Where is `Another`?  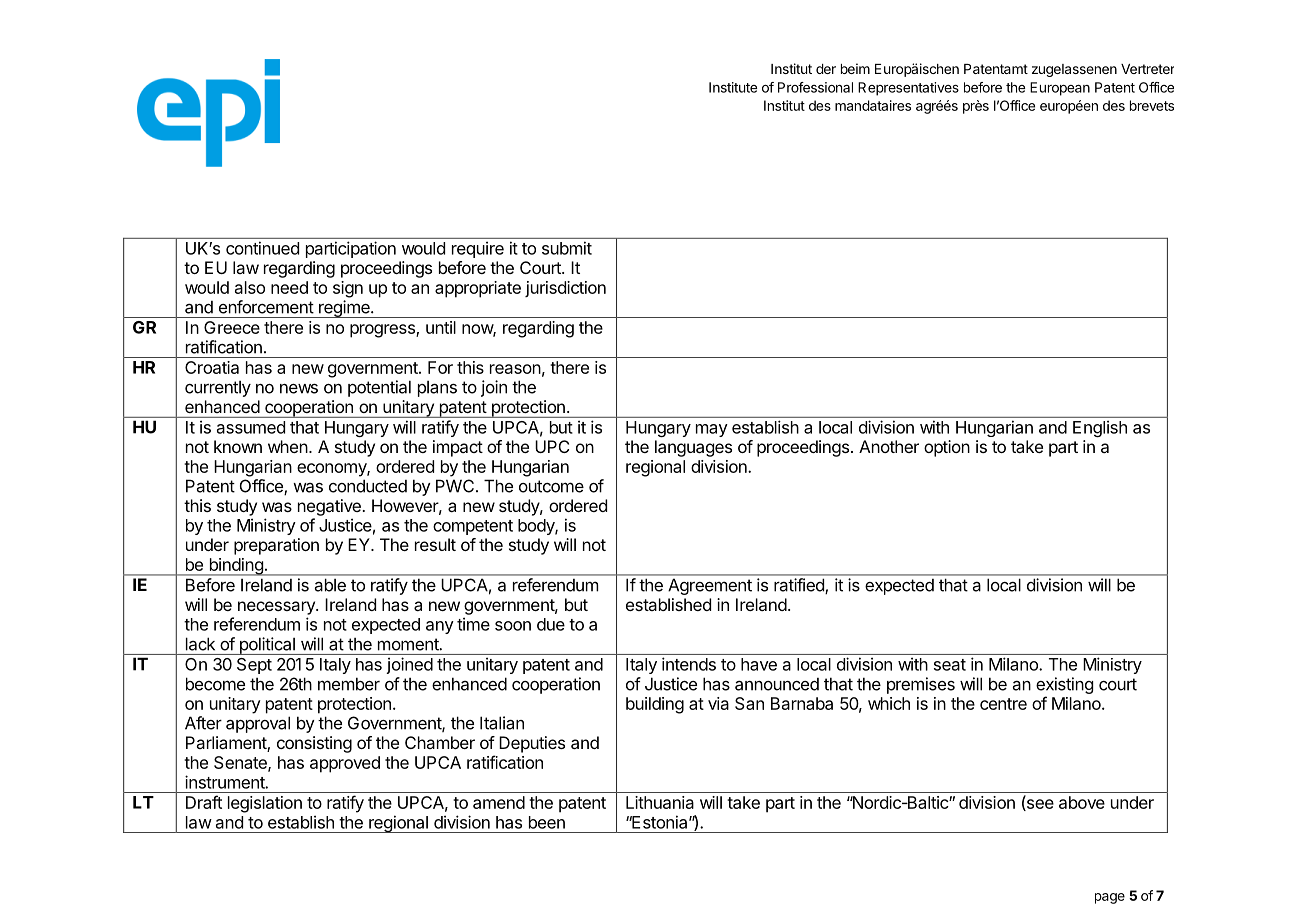 Another is located at coordinates (889, 446).
